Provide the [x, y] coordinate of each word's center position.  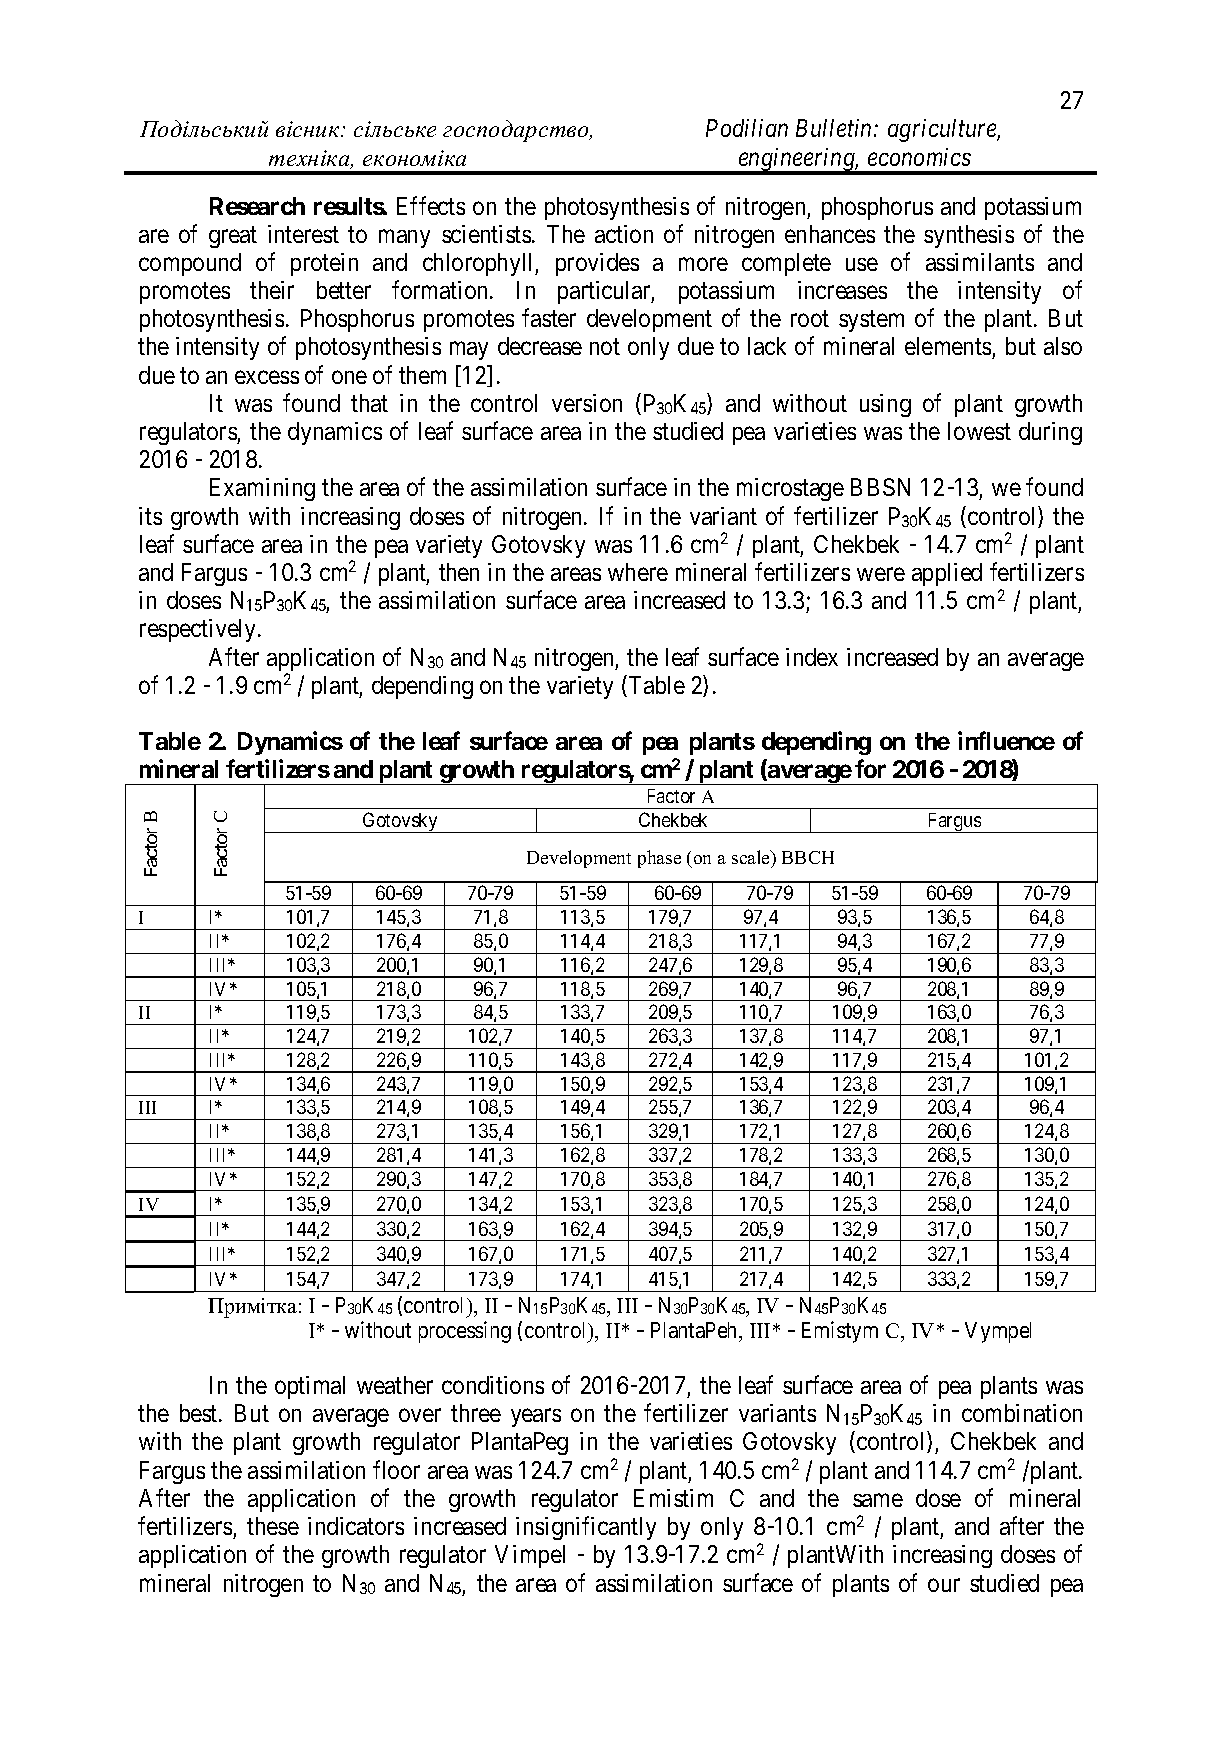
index [812, 657]
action [624, 234]
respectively [199, 630]
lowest [979, 431]
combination [1022, 1413]
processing [465, 1332]
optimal [310, 1387]
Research [257, 206]
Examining [262, 489]
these [273, 1526]
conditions [493, 1385]
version [587, 403]
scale [752, 857]
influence [1006, 740]
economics [919, 157]
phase [659, 859]
